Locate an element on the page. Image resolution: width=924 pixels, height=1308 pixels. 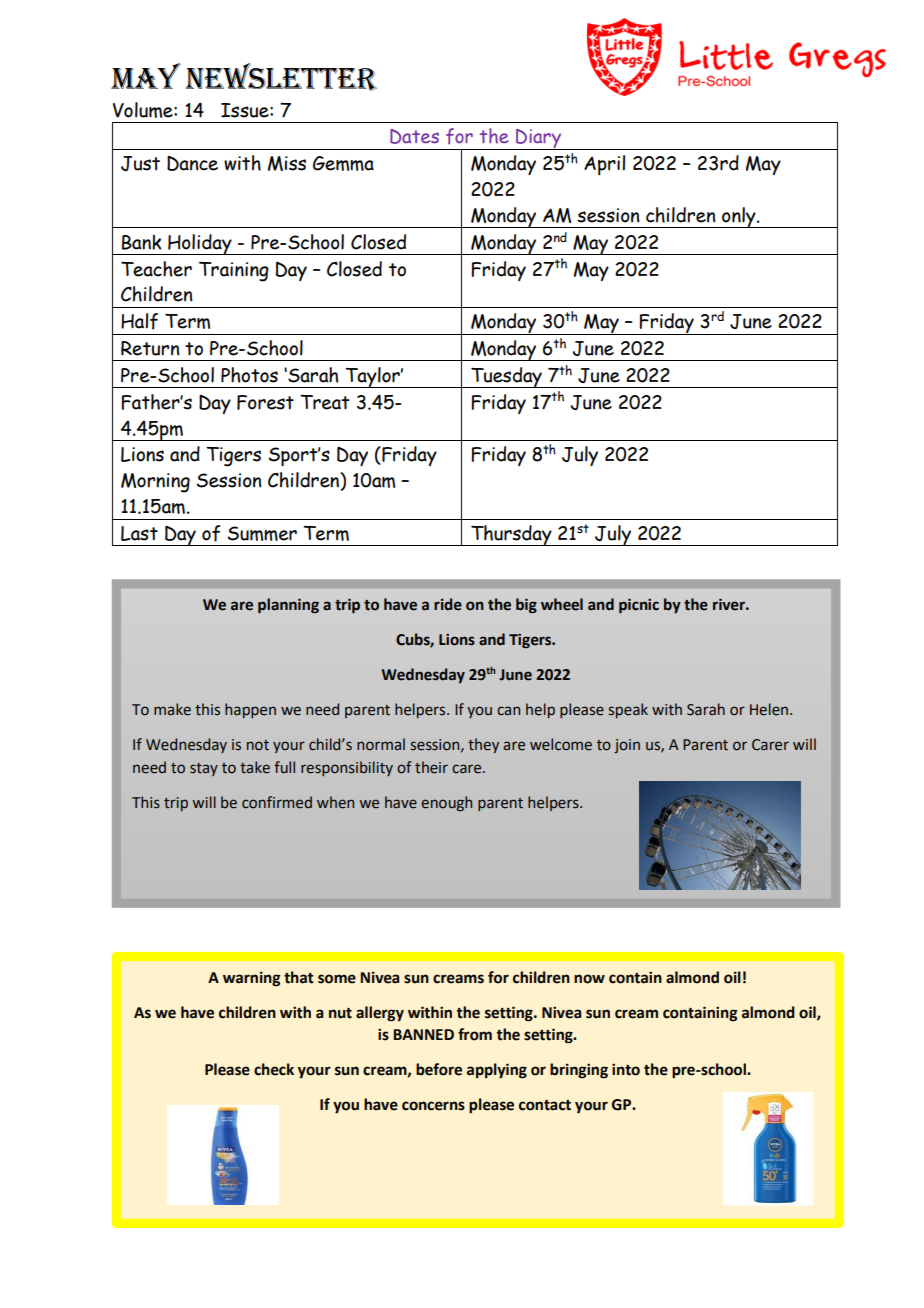
planning is located at coordinates (288, 606).
